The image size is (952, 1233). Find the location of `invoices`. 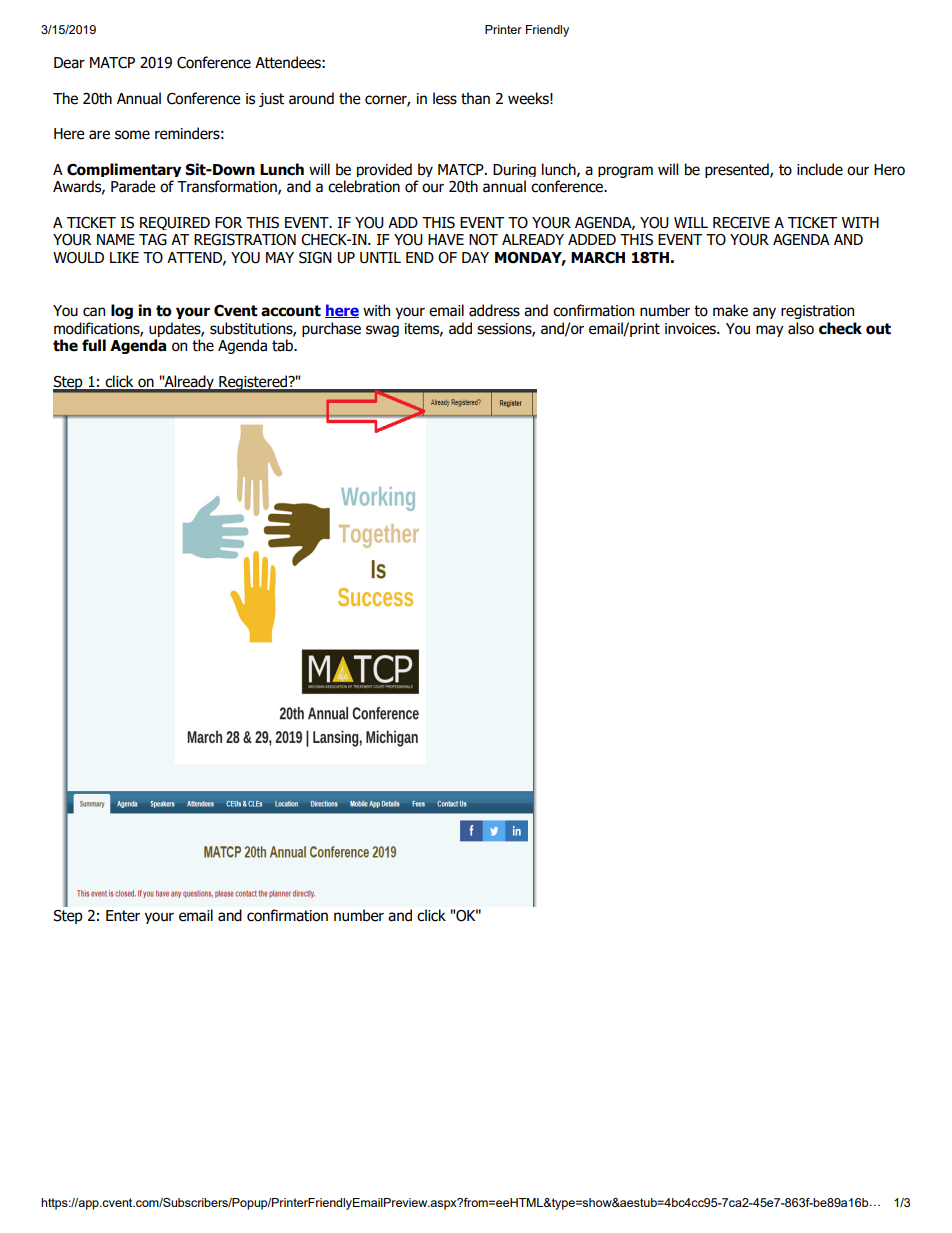

invoices is located at coordinates (691, 329).
